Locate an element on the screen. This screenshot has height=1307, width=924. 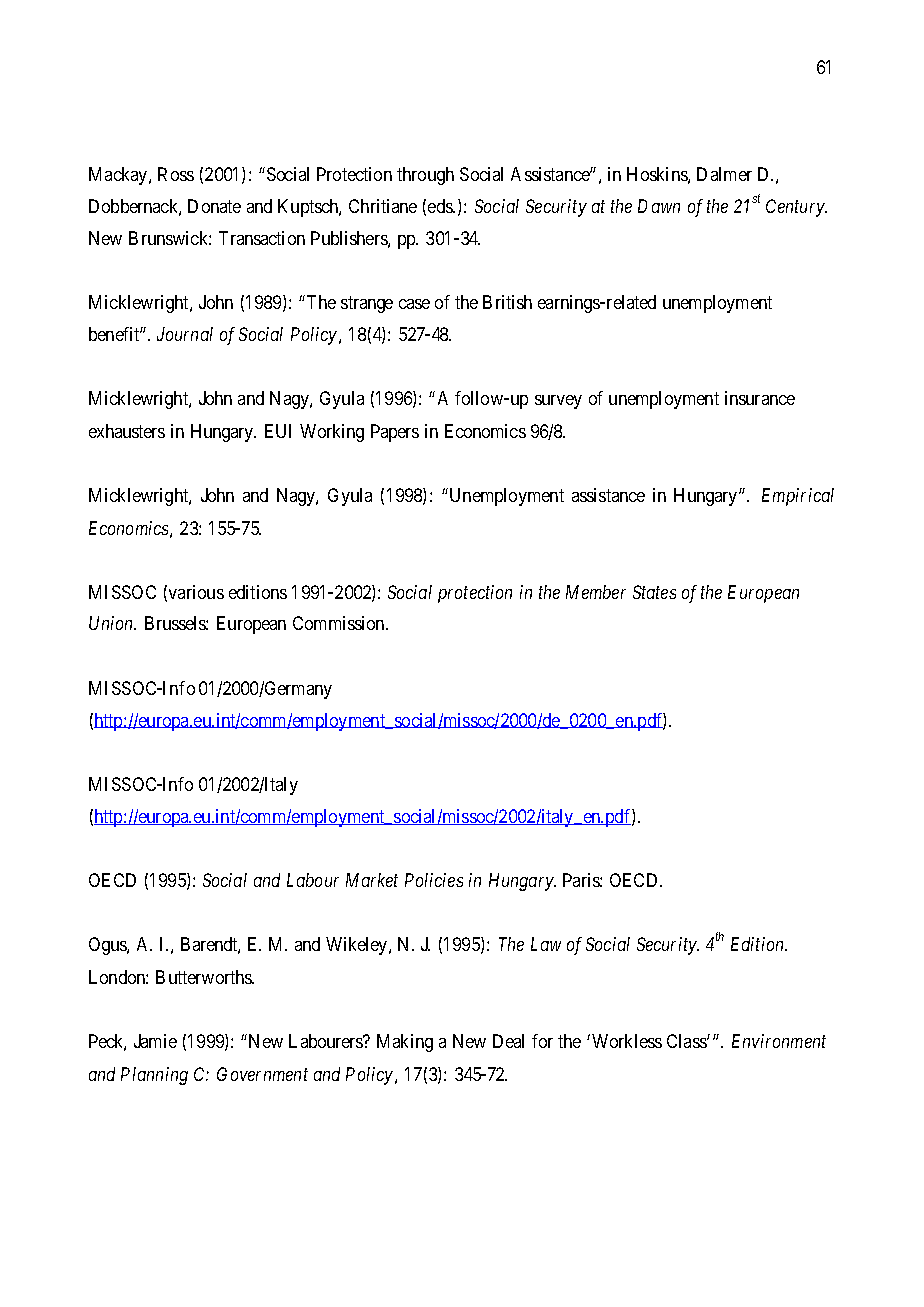
Member is located at coordinates (596, 592).
